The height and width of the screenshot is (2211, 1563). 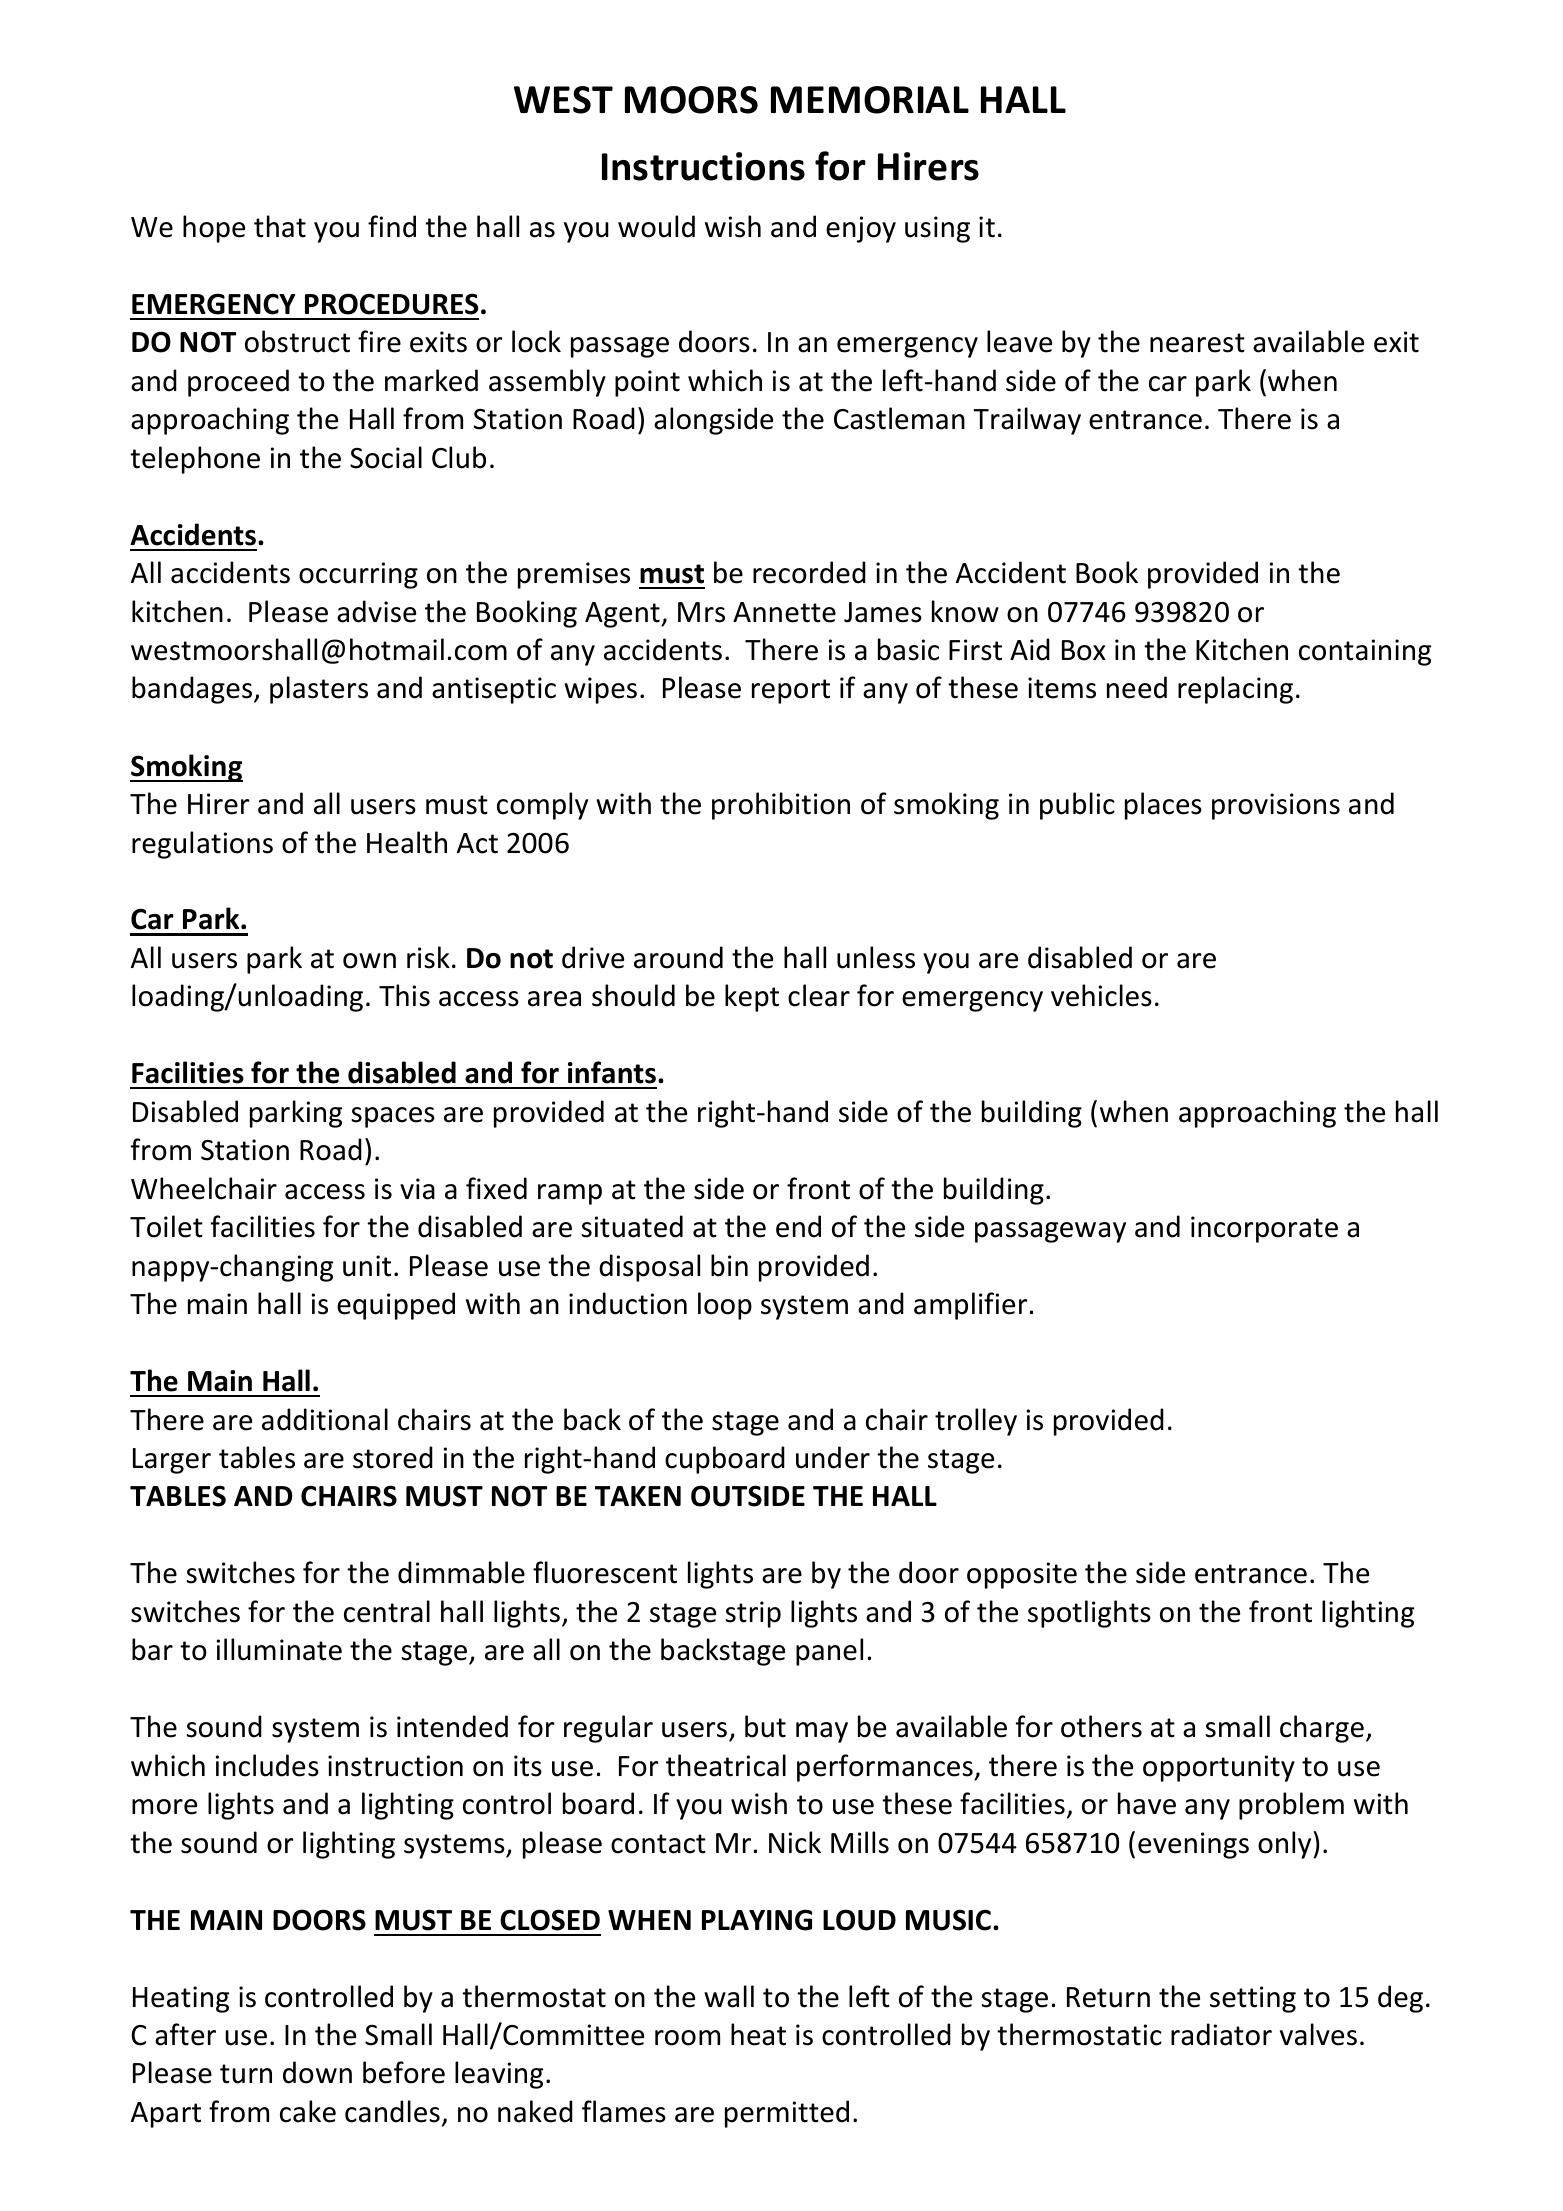 I want to click on regulations, so click(x=202, y=845).
